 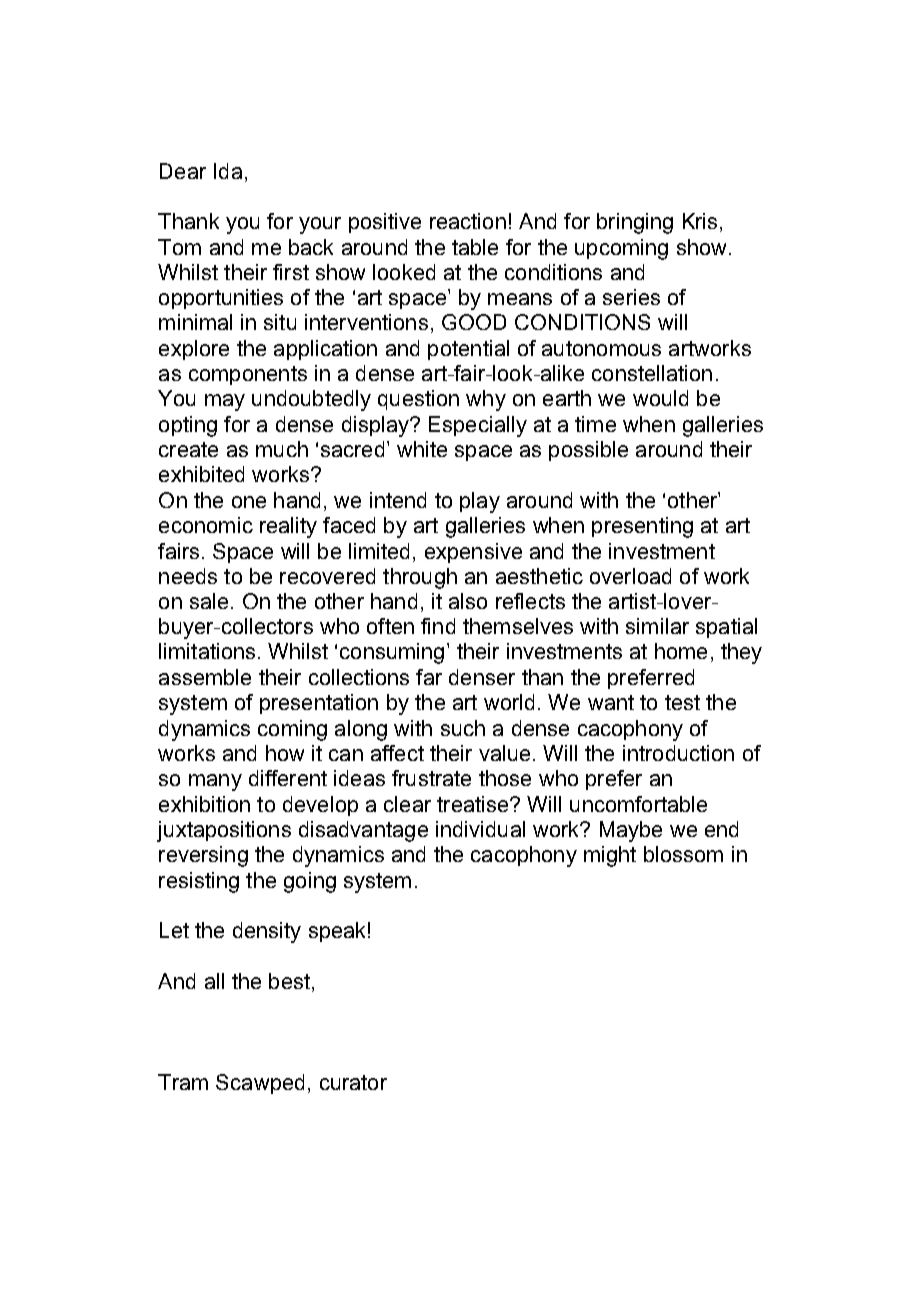 I want to click on introduction, so click(x=678, y=753).
